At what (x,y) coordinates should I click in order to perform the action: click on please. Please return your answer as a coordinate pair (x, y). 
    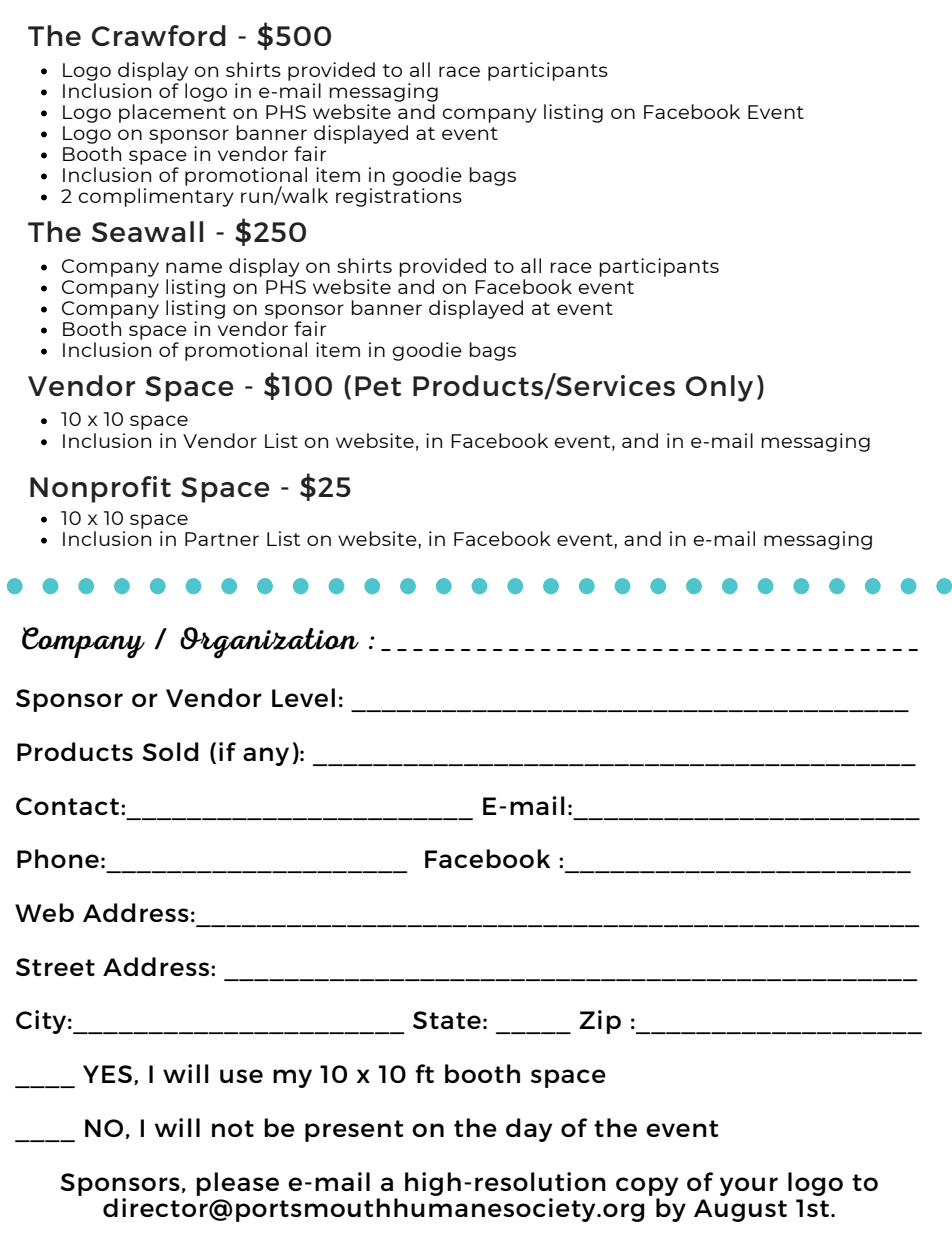
    Looking at the image, I should click on (237, 1184).
